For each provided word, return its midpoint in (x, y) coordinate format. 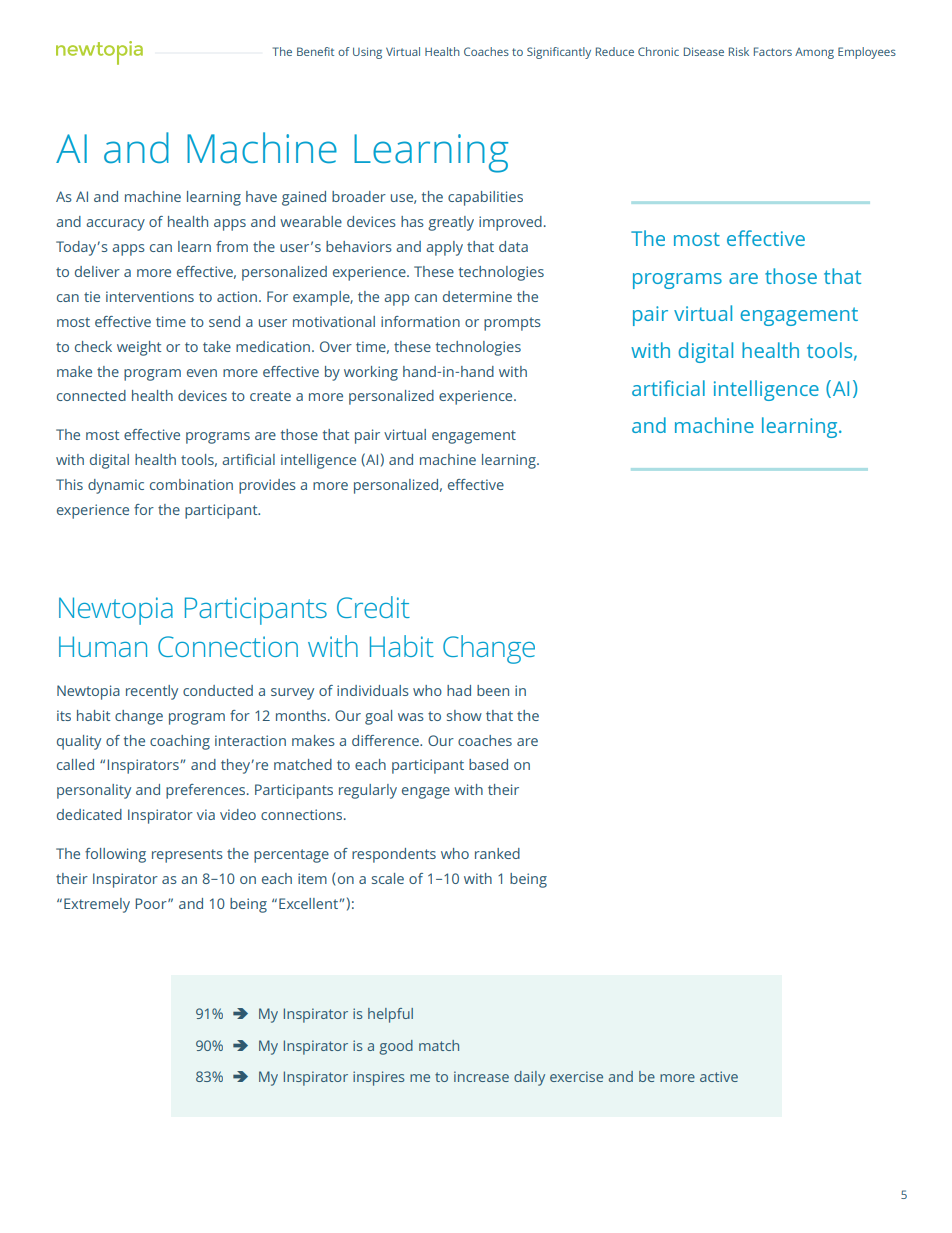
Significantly (559, 53)
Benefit (315, 51)
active (719, 1076)
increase (481, 1076)
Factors (773, 51)
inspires (378, 1078)
